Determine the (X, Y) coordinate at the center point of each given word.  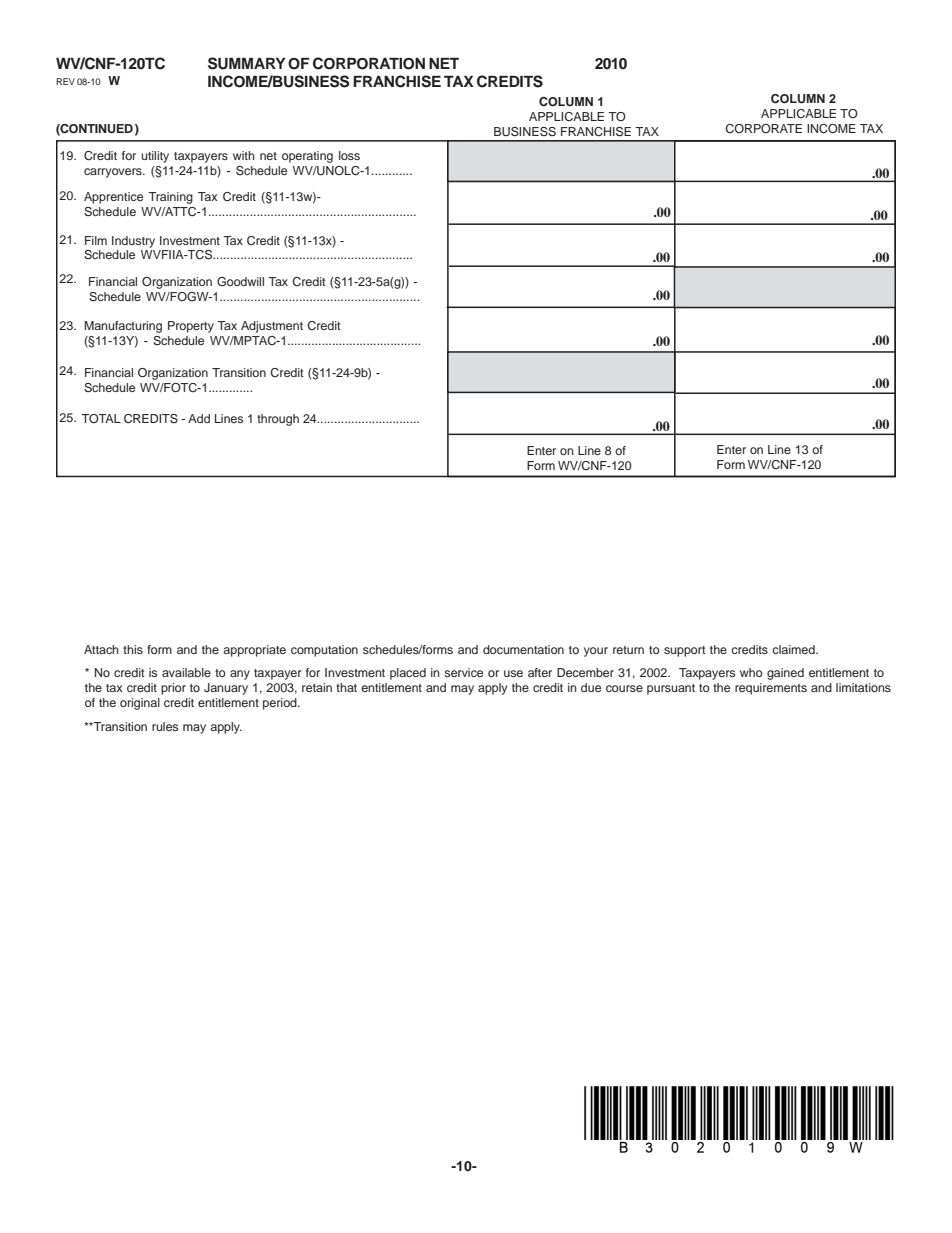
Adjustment (272, 327)
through (278, 420)
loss (349, 155)
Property (191, 327)
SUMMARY (247, 63)
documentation (523, 649)
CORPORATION (369, 63)
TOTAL (101, 418)
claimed (794, 649)
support (685, 651)
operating (307, 157)
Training (170, 198)
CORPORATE (763, 128)
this (133, 649)
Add (199, 418)
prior (173, 689)
